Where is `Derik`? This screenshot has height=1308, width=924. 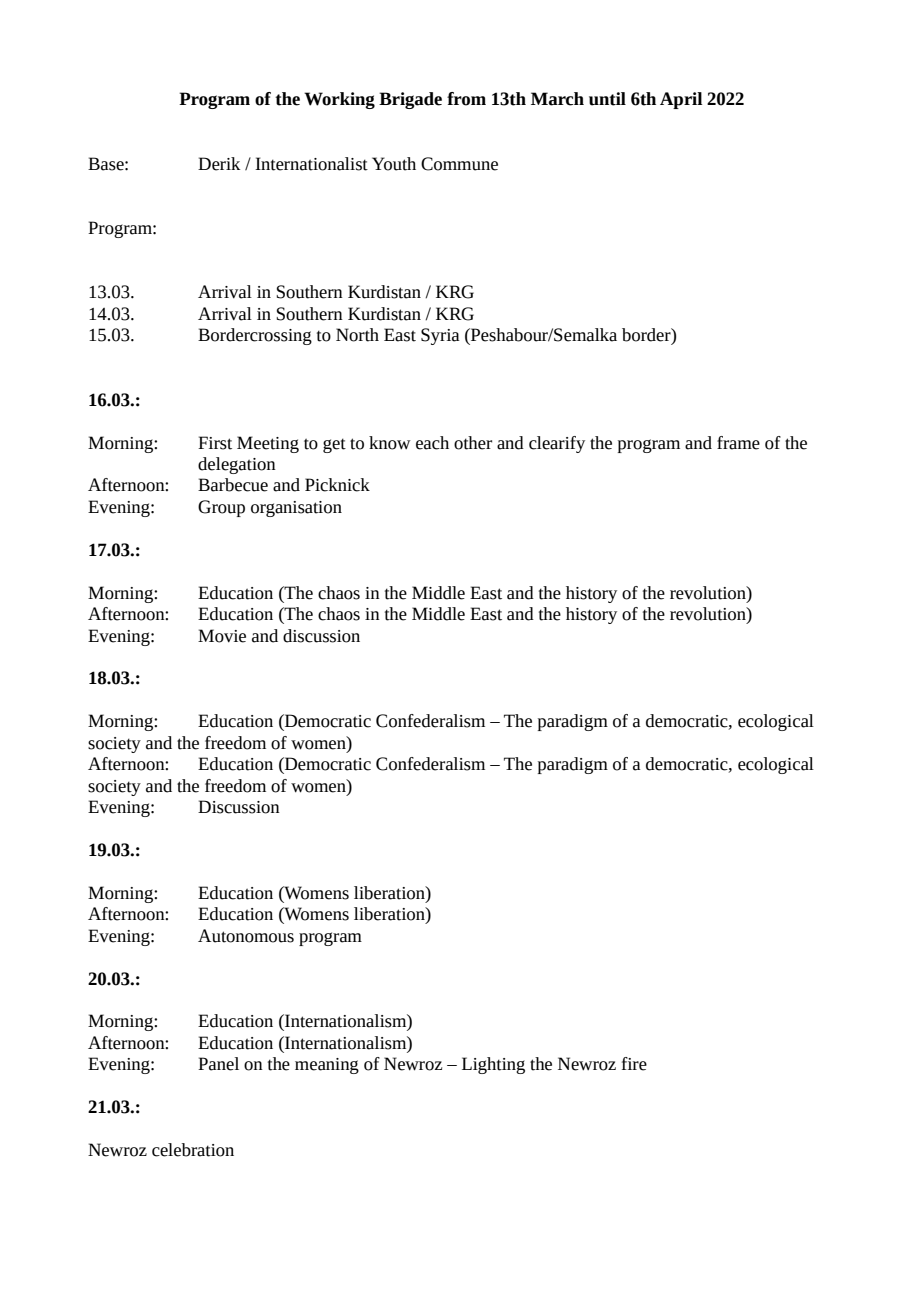
Derik is located at coordinates (219, 164).
